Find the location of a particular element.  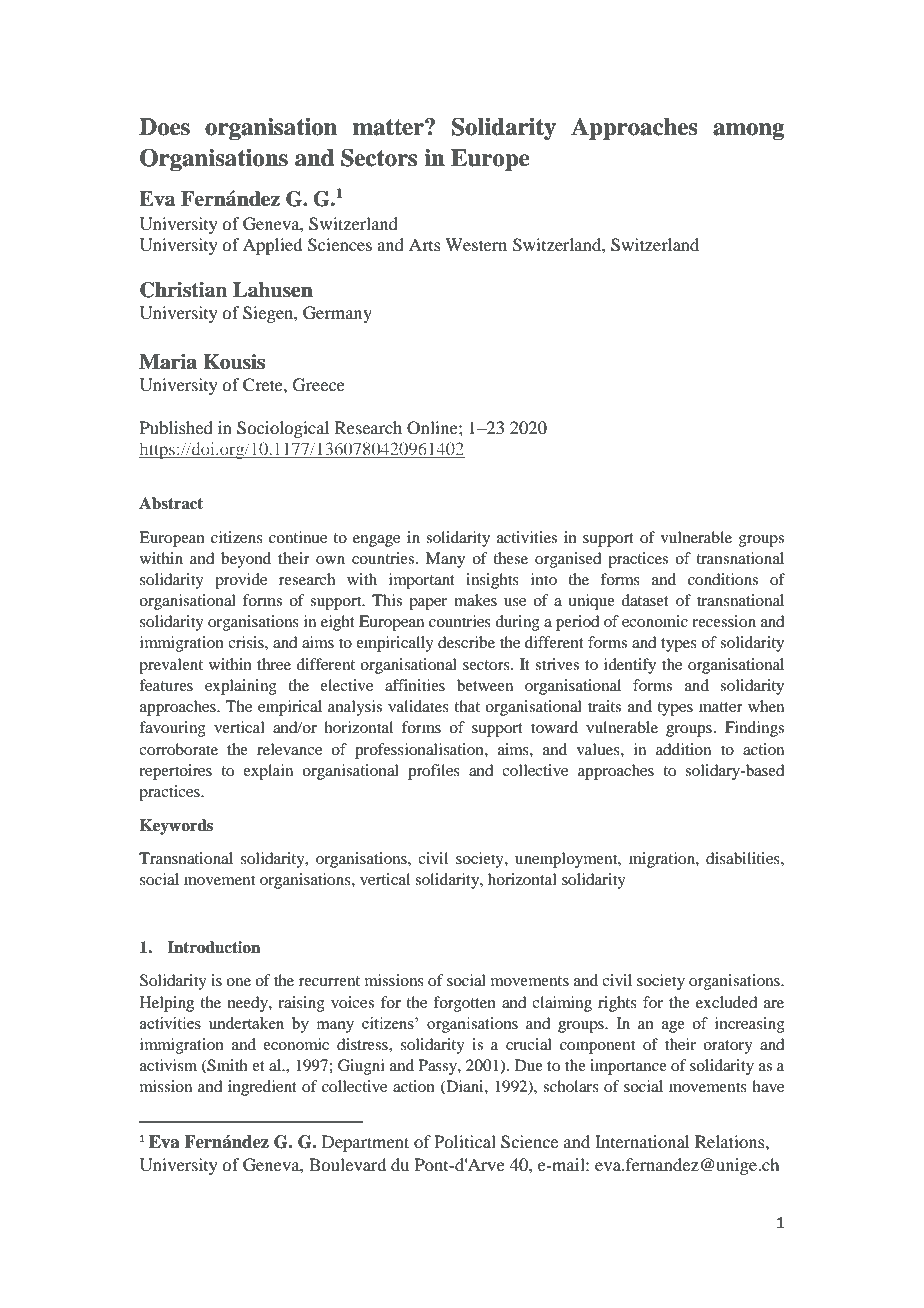

crisis is located at coordinates (247, 642).
